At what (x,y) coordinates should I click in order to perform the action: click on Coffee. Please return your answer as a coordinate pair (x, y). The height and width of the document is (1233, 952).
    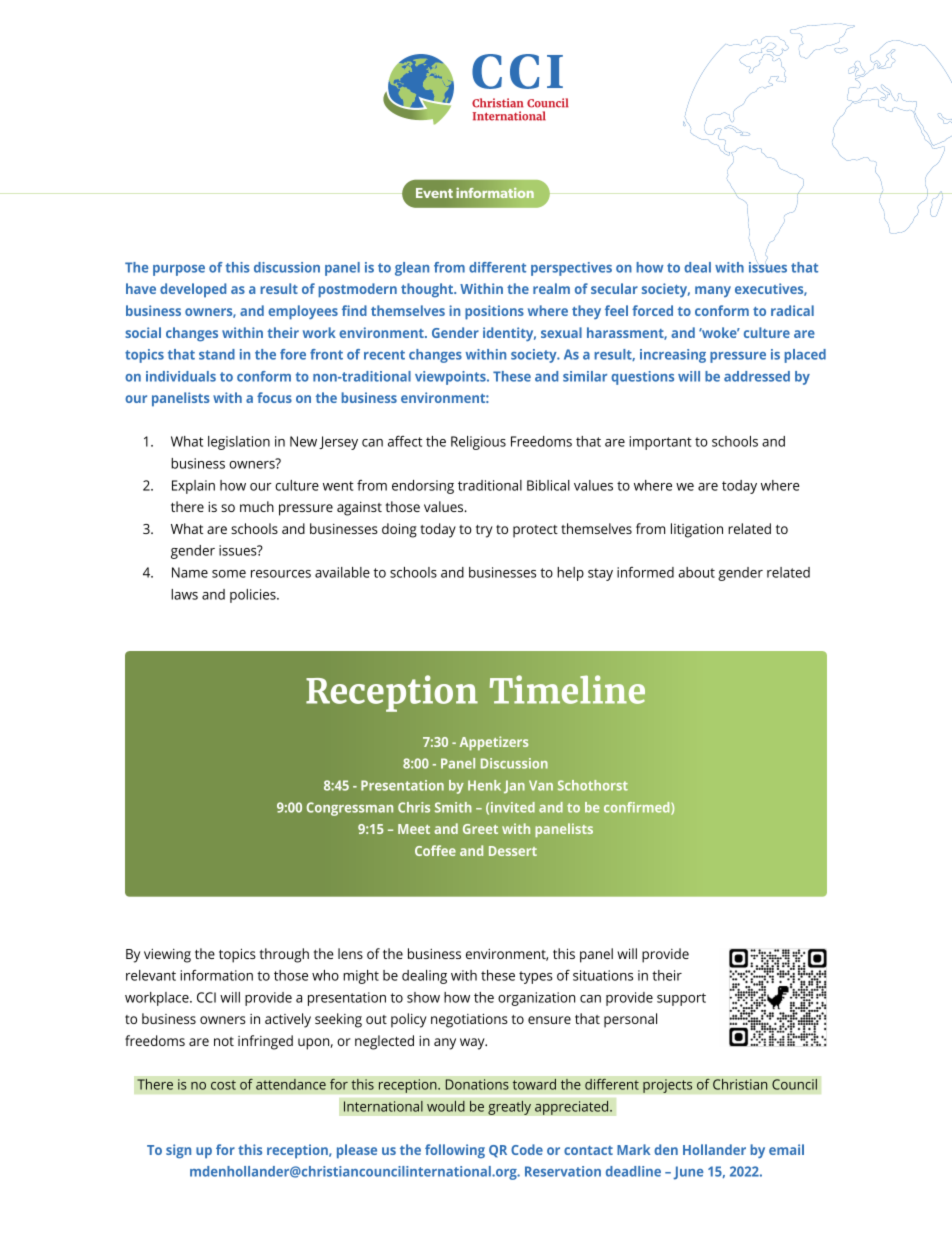
    Looking at the image, I should click on (435, 850).
